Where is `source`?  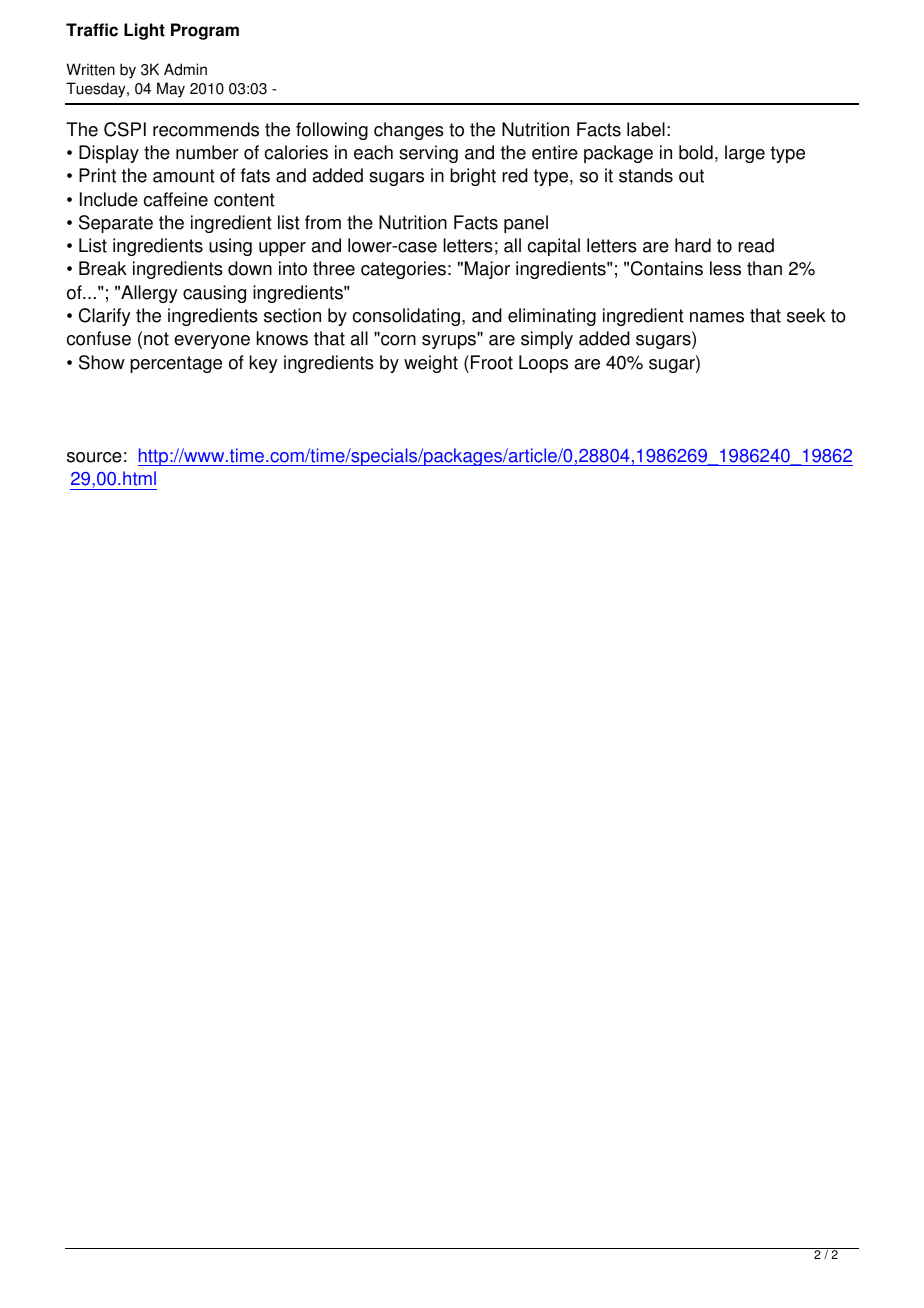
source is located at coordinates (94, 457).
